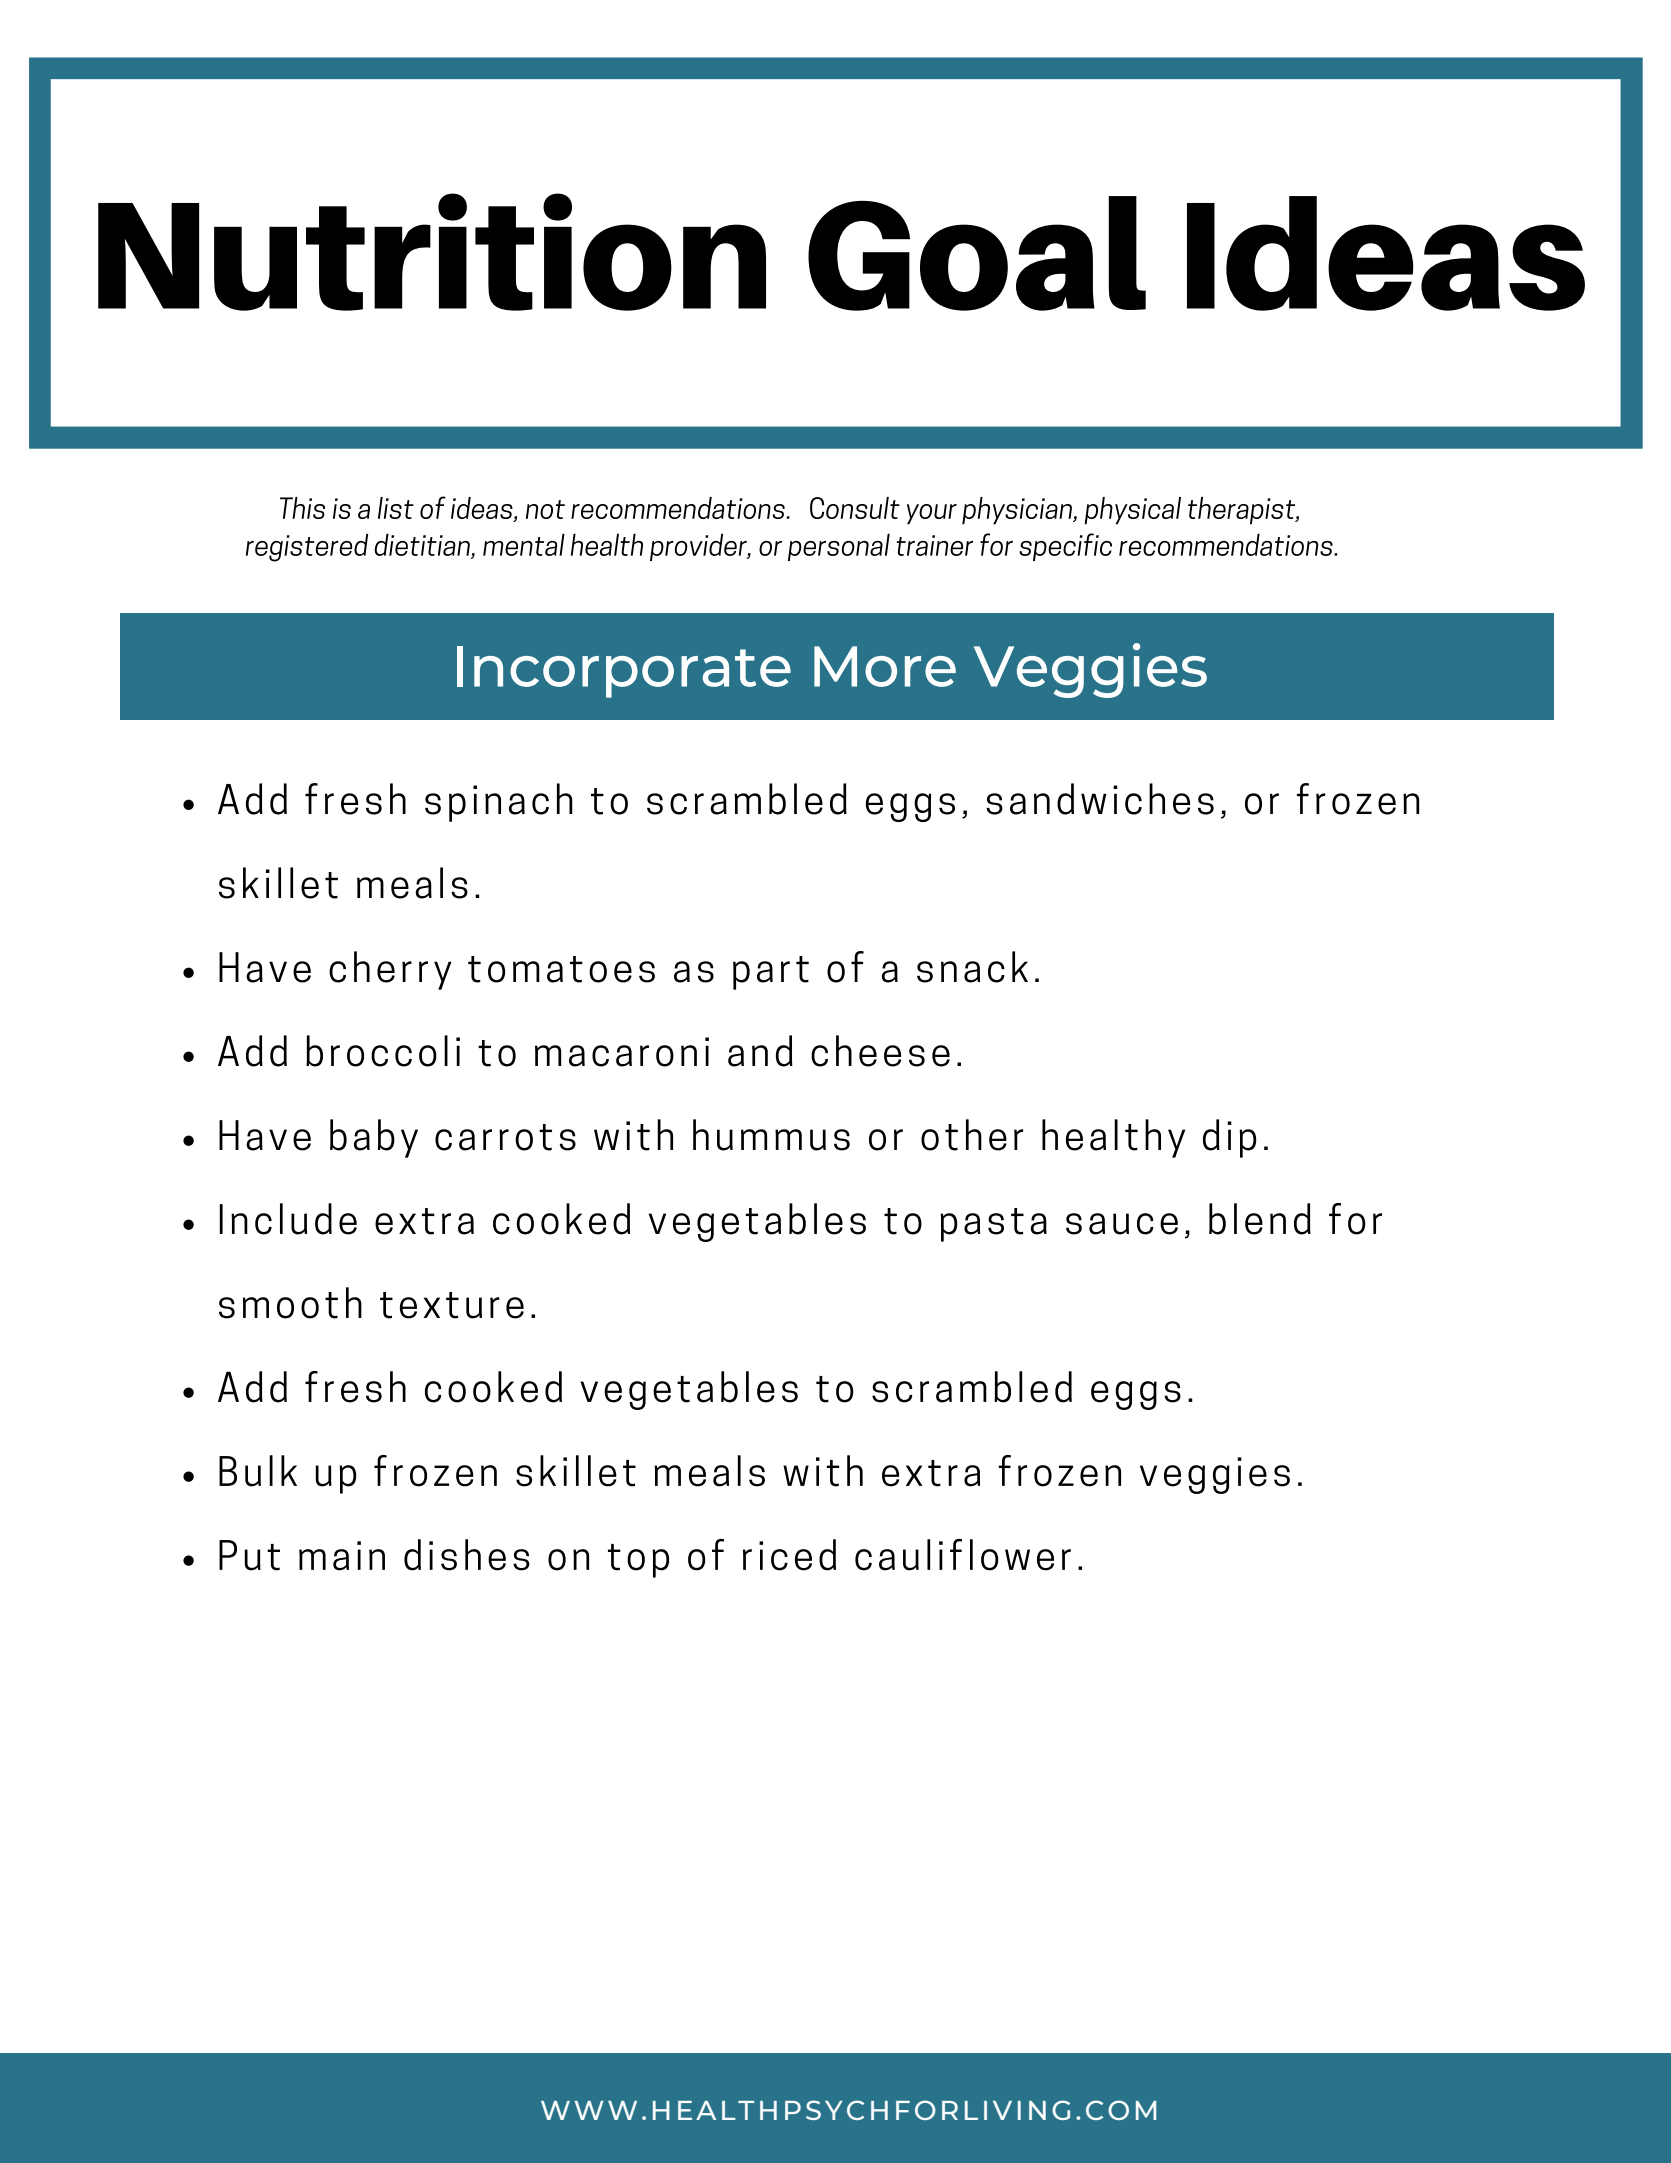  What do you see at coordinates (1229, 1138) in the screenshot?
I see `dip` at bounding box center [1229, 1138].
